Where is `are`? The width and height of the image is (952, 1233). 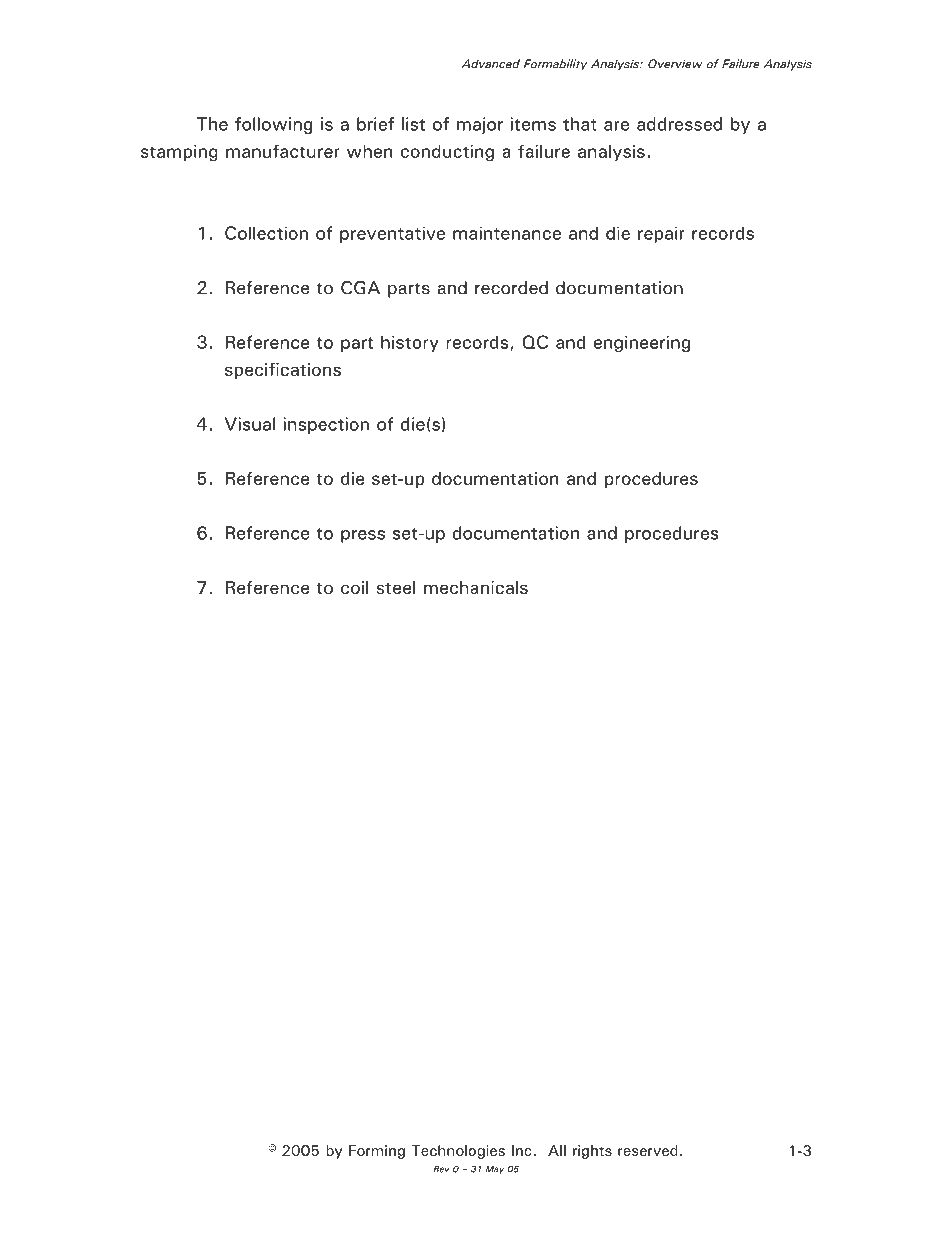
are is located at coordinates (616, 126).
